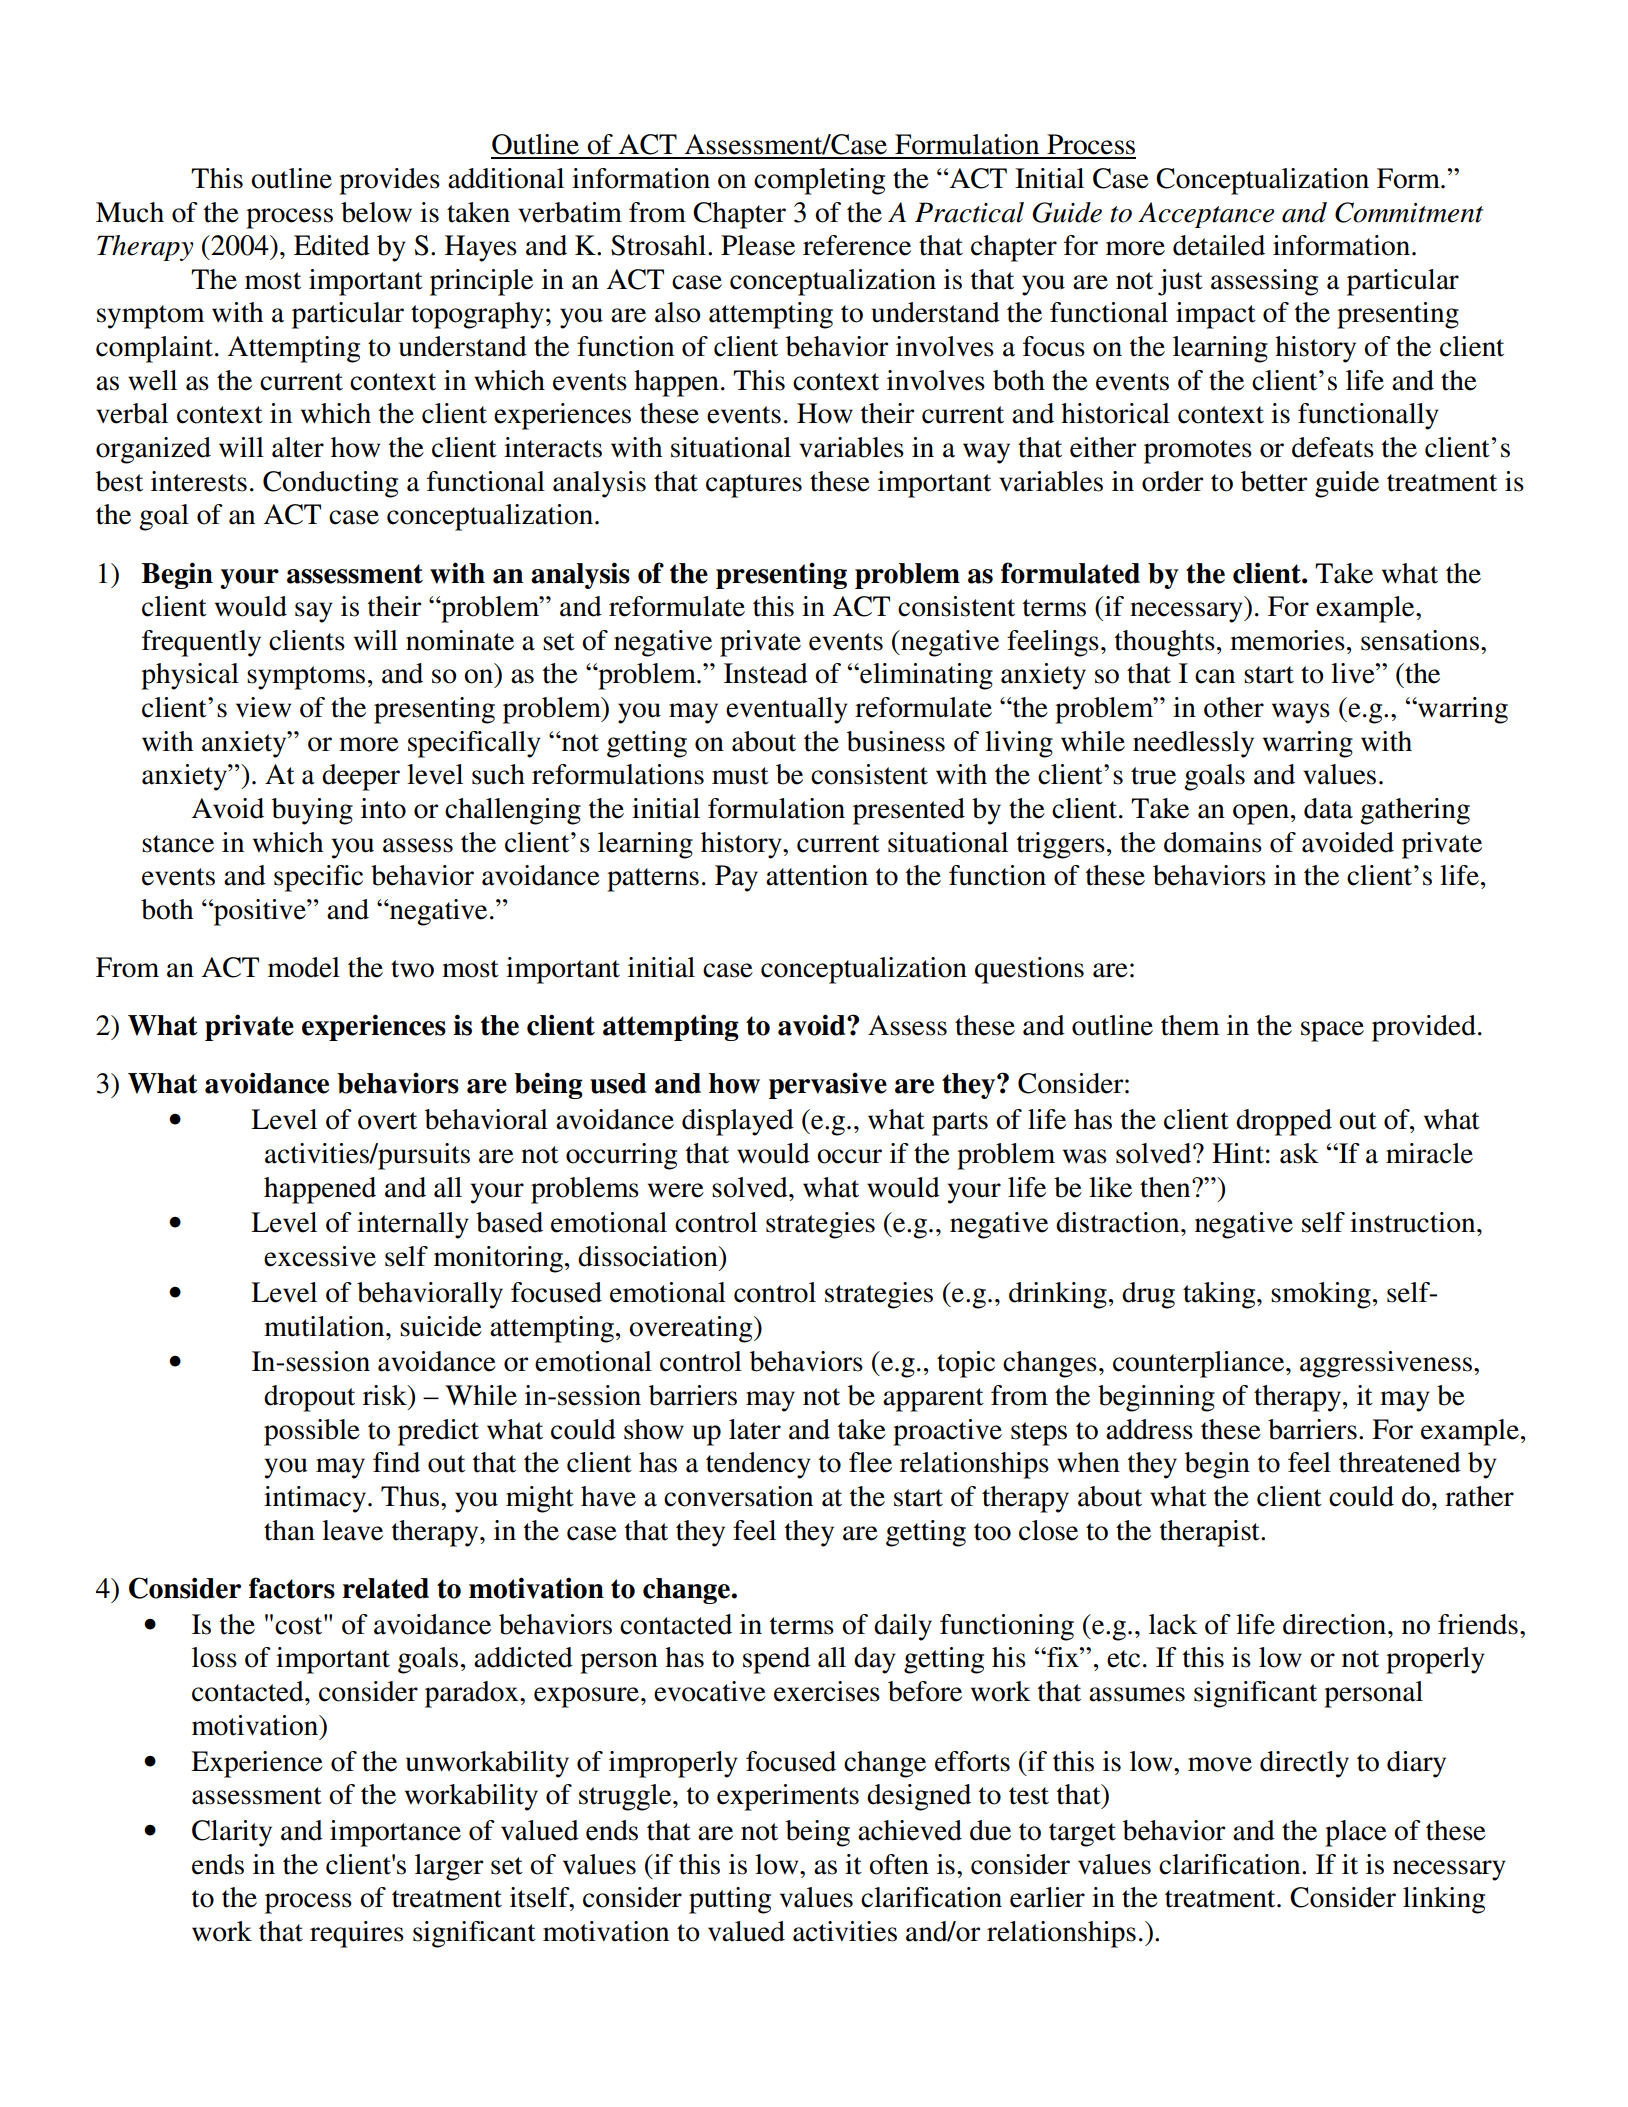 This page has width=1628, height=2107. Describe the element at coordinates (1332, 1031) in the page. I see `space` at that location.
